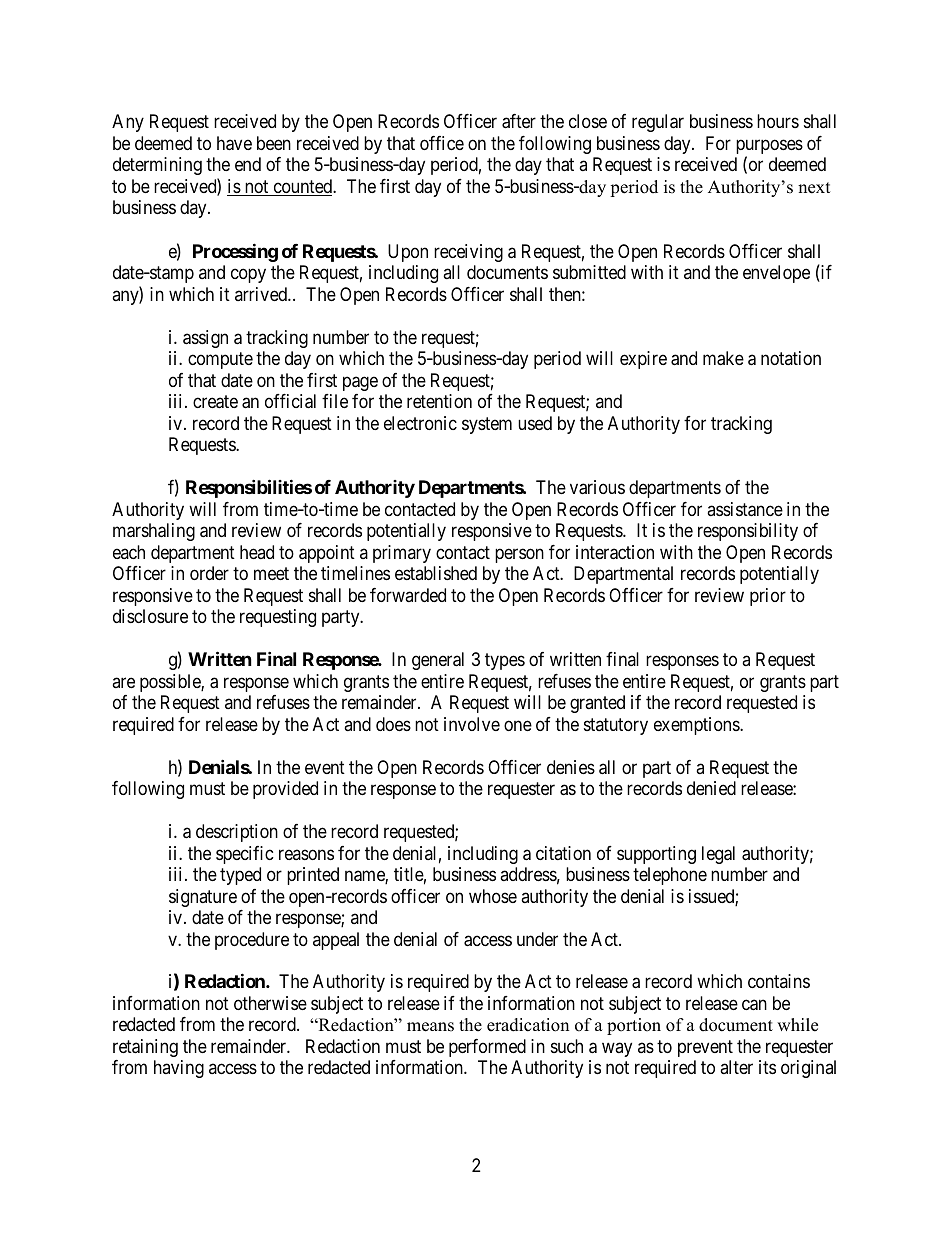  I want to click on having, so click(179, 1069).
